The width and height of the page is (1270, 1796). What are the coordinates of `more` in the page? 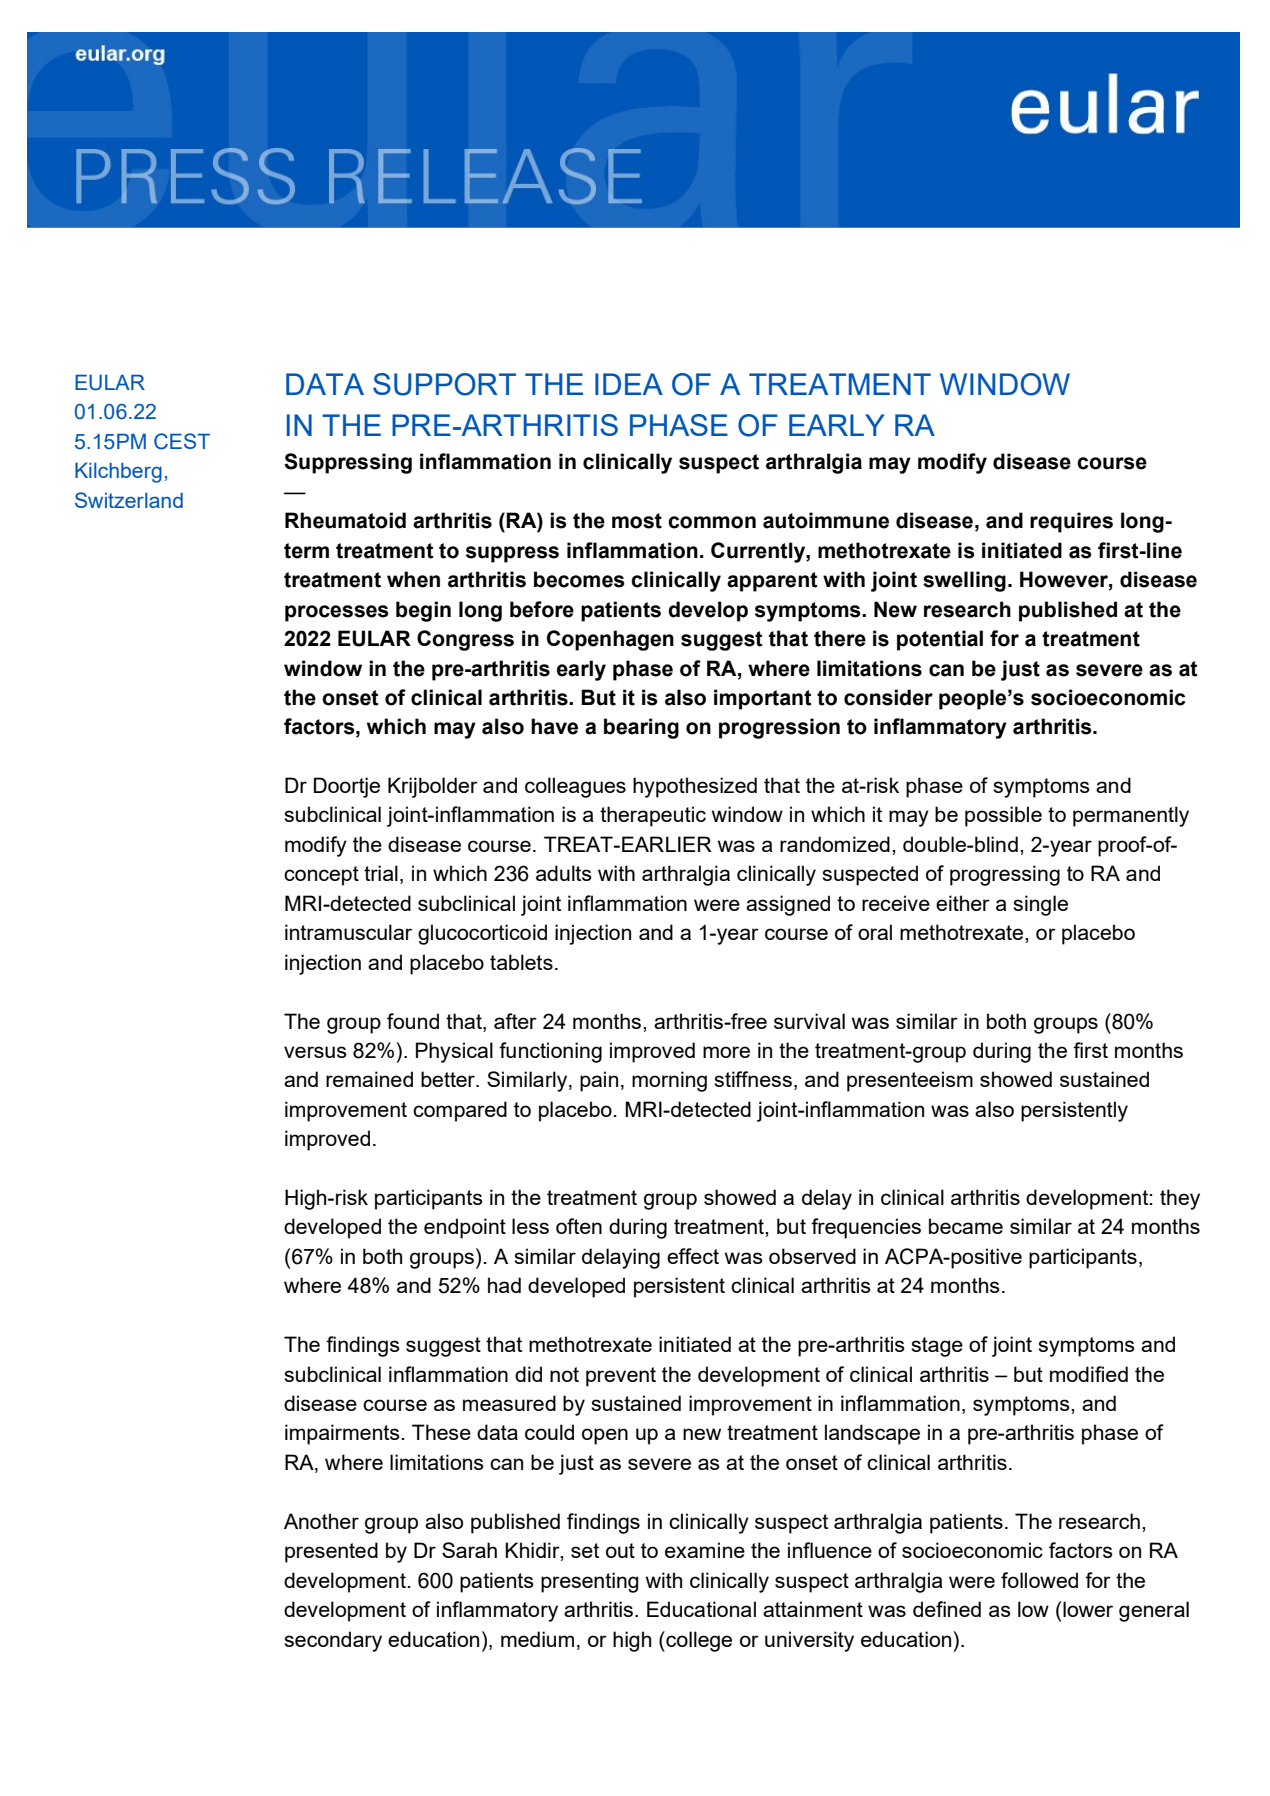 It's located at (726, 1052).
